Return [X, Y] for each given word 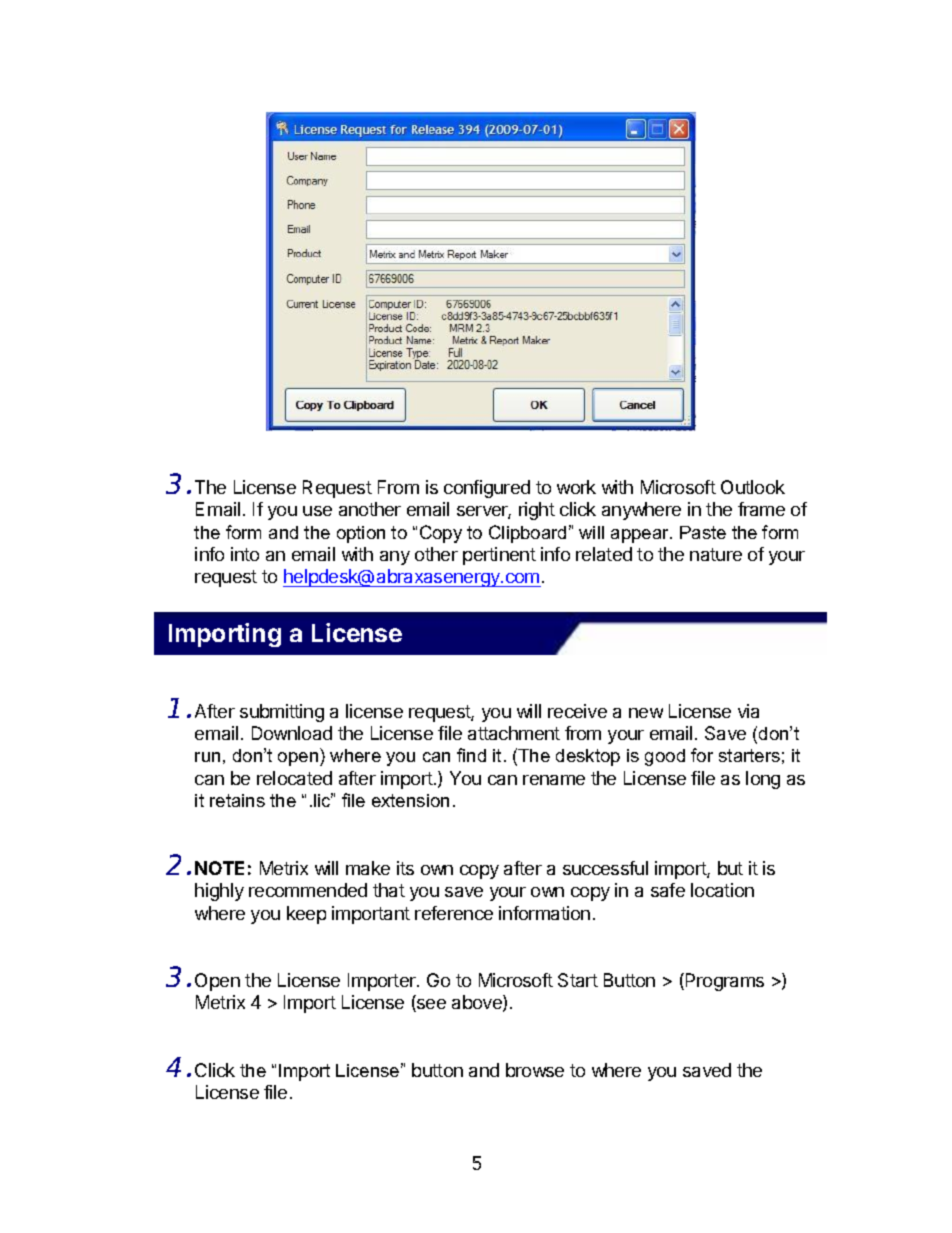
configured [487, 489]
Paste [703, 532]
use [317, 511]
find [471, 755]
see [430, 1005]
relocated [294, 778]
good [665, 757]
